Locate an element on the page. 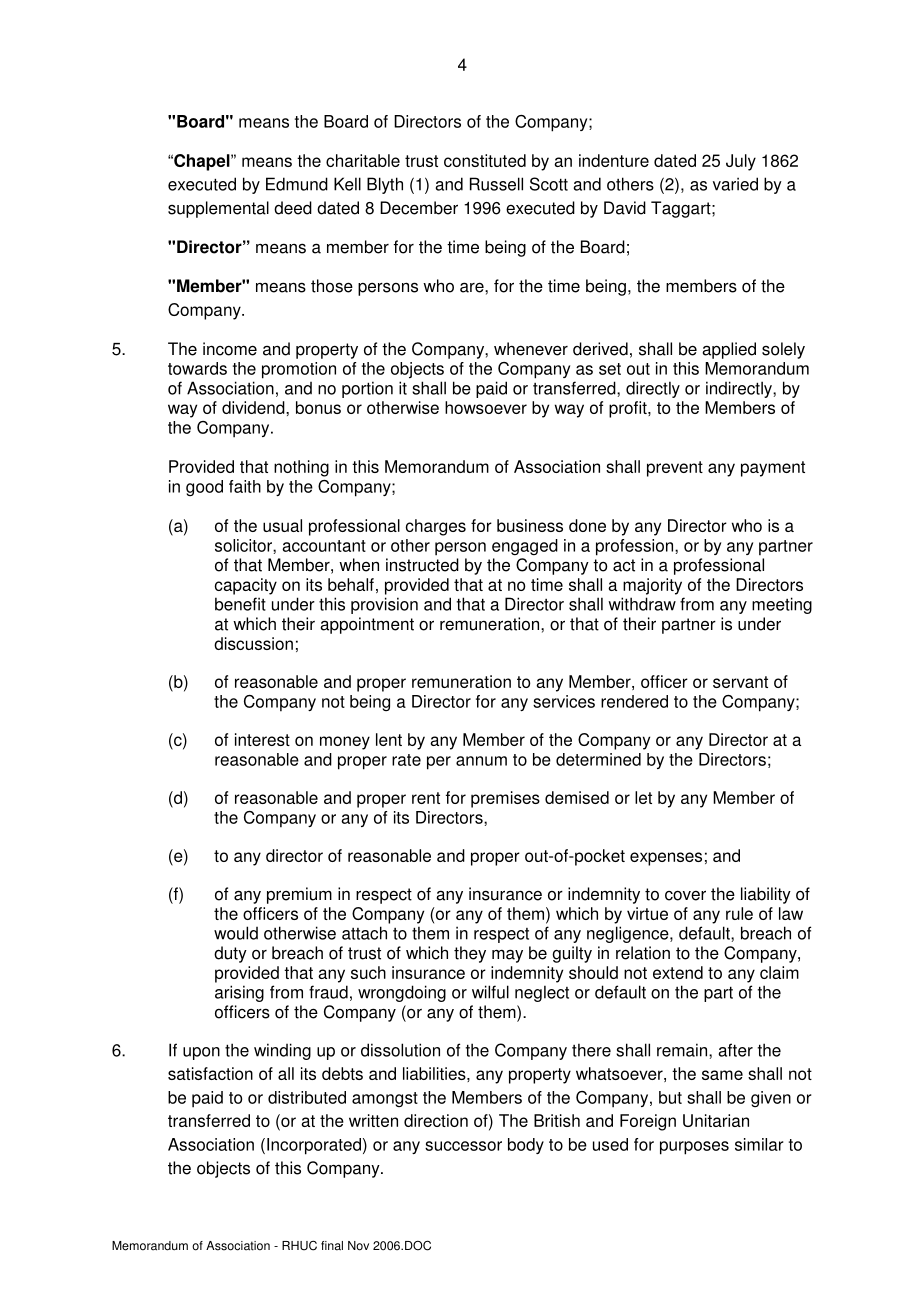 Image resolution: width=924 pixels, height=1308 pixels. successor is located at coordinates (463, 1146).
